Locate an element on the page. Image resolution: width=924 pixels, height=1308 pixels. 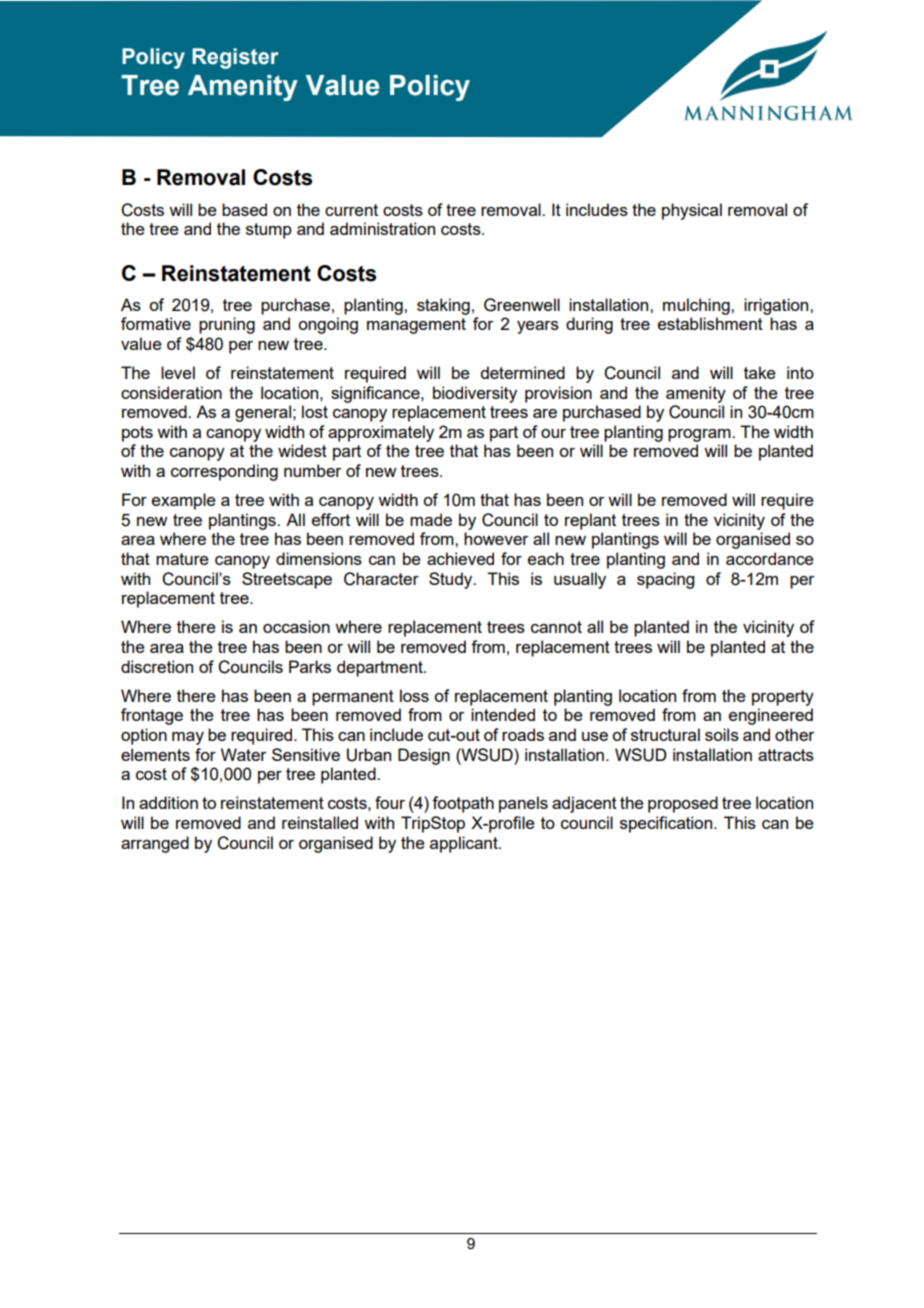
physical is located at coordinates (692, 211).
